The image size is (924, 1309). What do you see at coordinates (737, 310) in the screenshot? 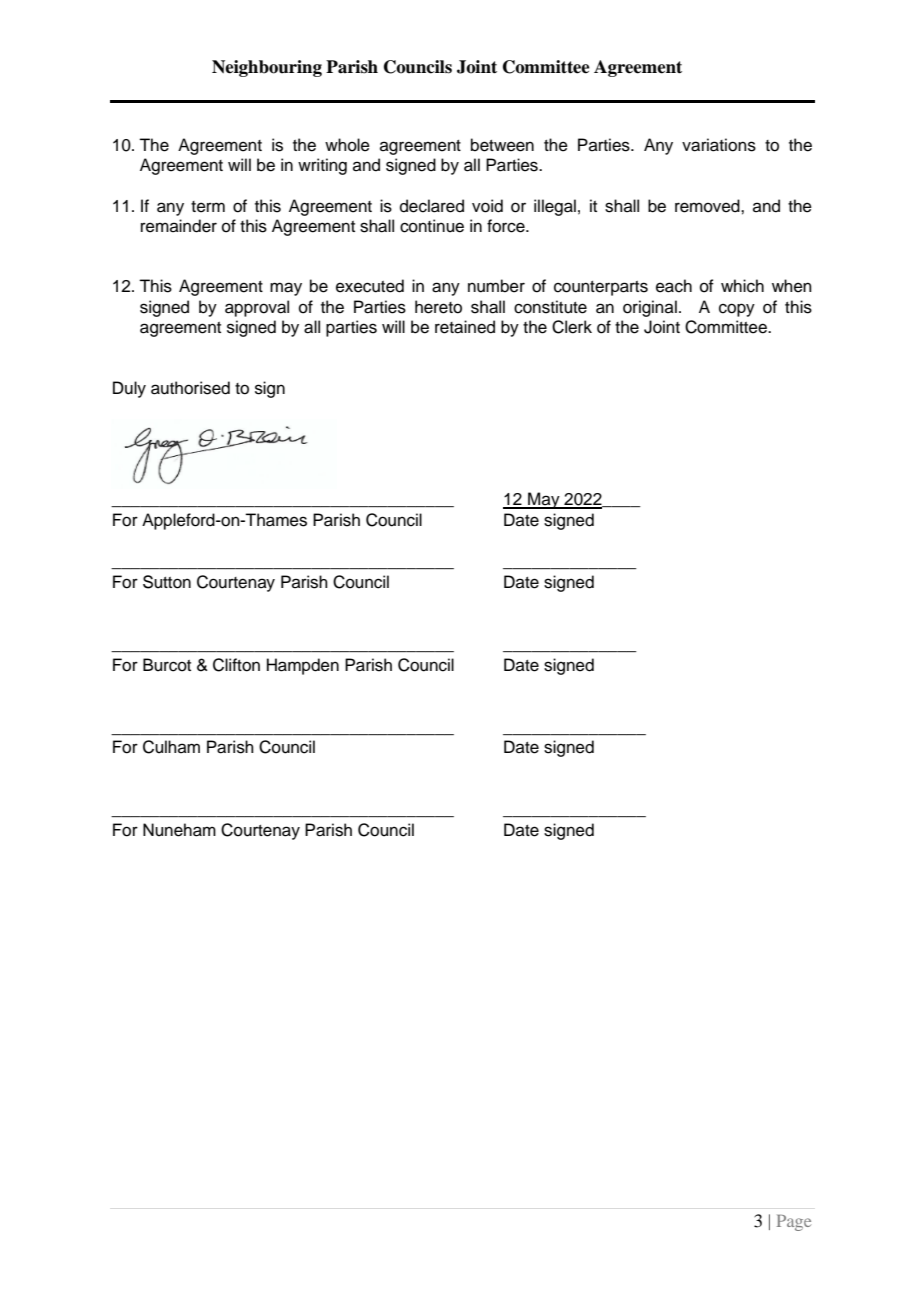
I see `copy` at bounding box center [737, 310].
